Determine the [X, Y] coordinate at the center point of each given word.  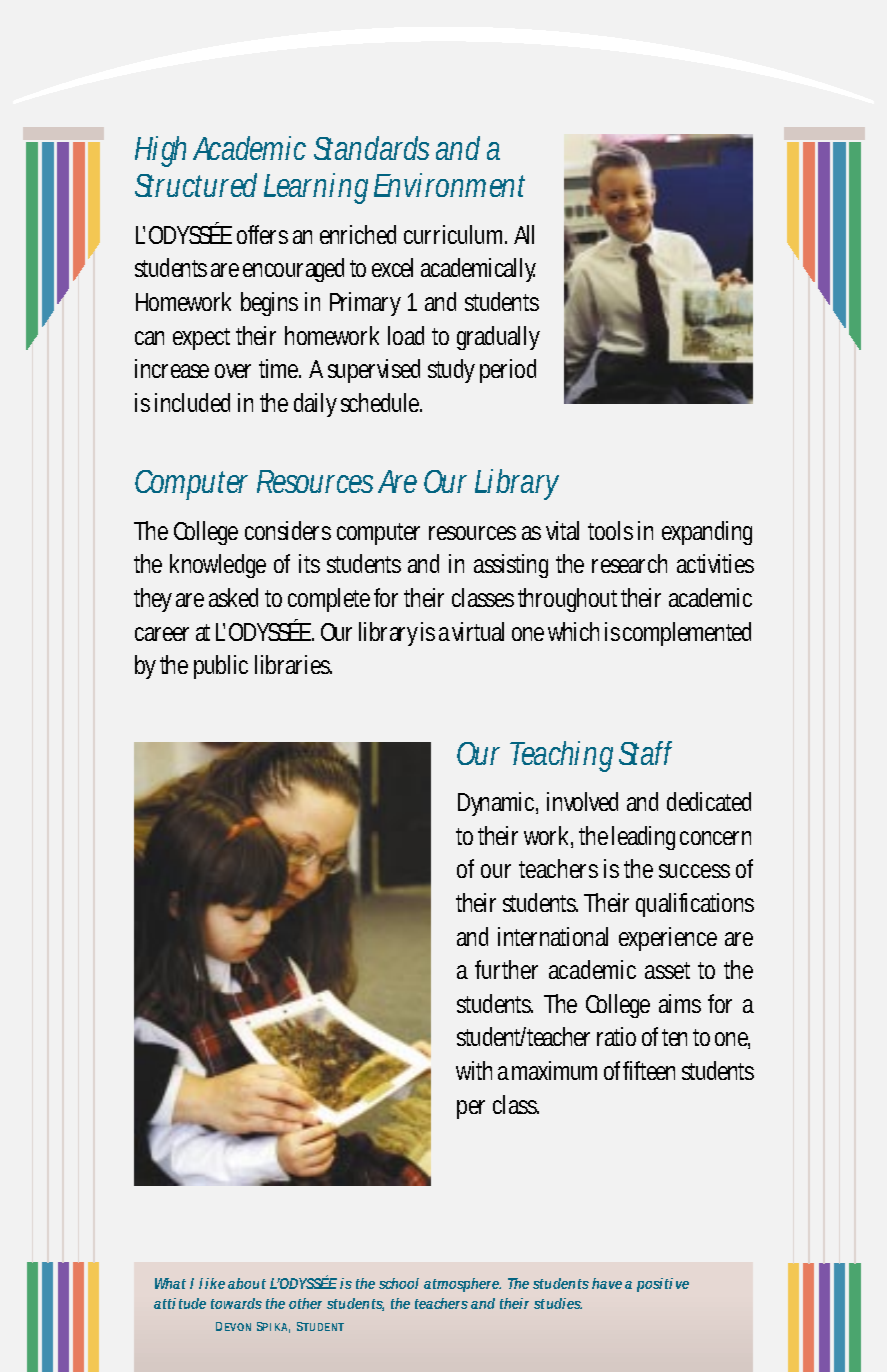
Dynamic [498, 804]
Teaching [565, 756]
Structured [196, 185]
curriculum [455, 234]
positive [663, 1285]
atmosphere [462, 1285]
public [221, 667]
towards [236, 1303]
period [508, 371]
